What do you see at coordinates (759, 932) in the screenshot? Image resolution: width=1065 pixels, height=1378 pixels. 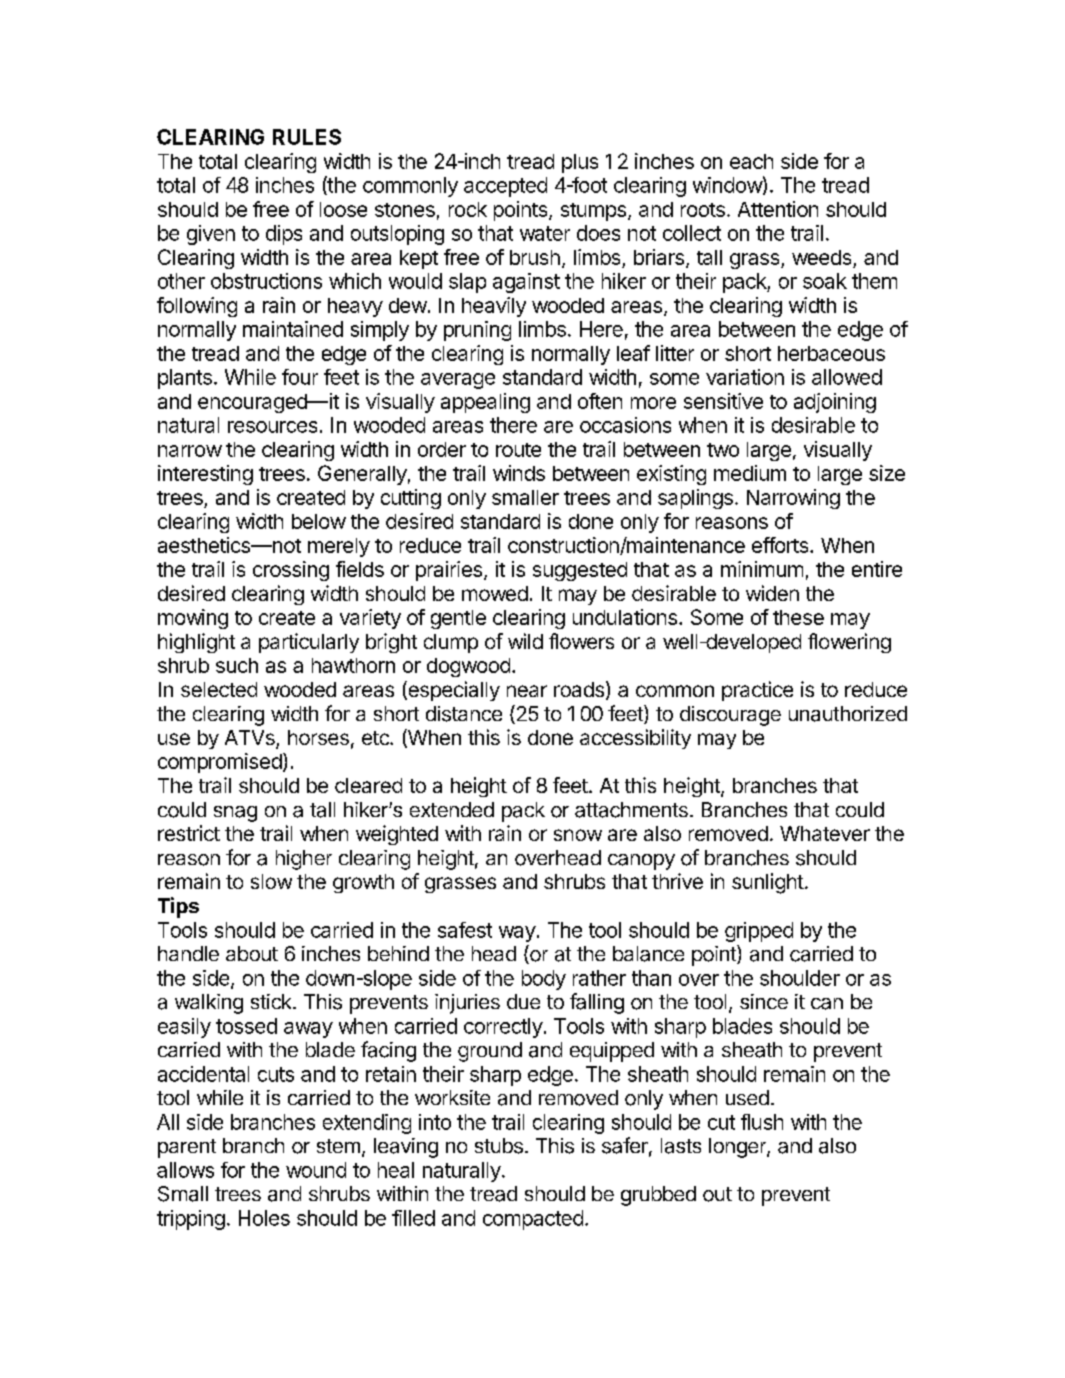 I see `gripped` at bounding box center [759, 932].
